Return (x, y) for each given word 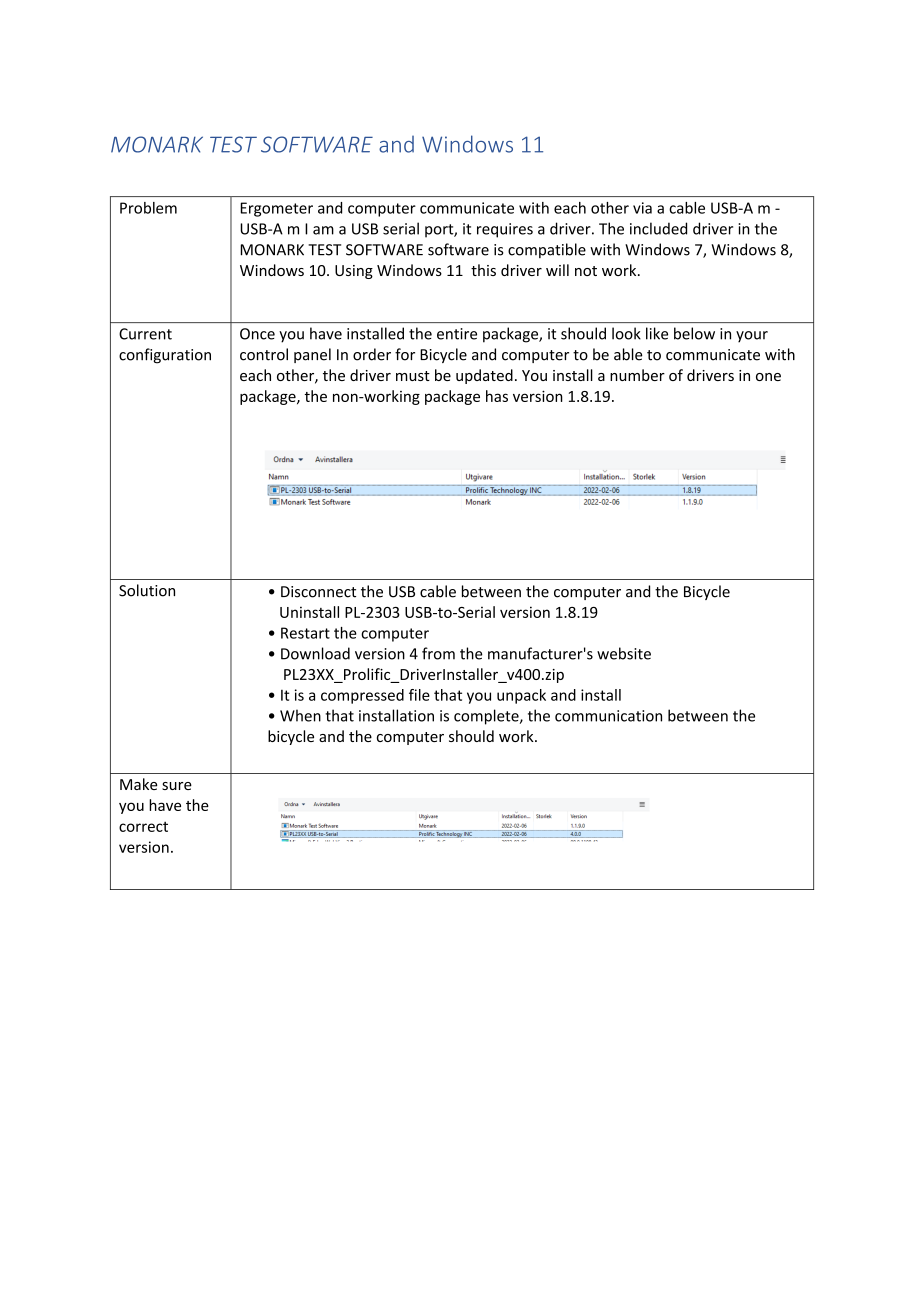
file (419, 695)
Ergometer (277, 209)
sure (177, 786)
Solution (147, 590)
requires (505, 230)
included (658, 228)
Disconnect (318, 592)
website (624, 653)
